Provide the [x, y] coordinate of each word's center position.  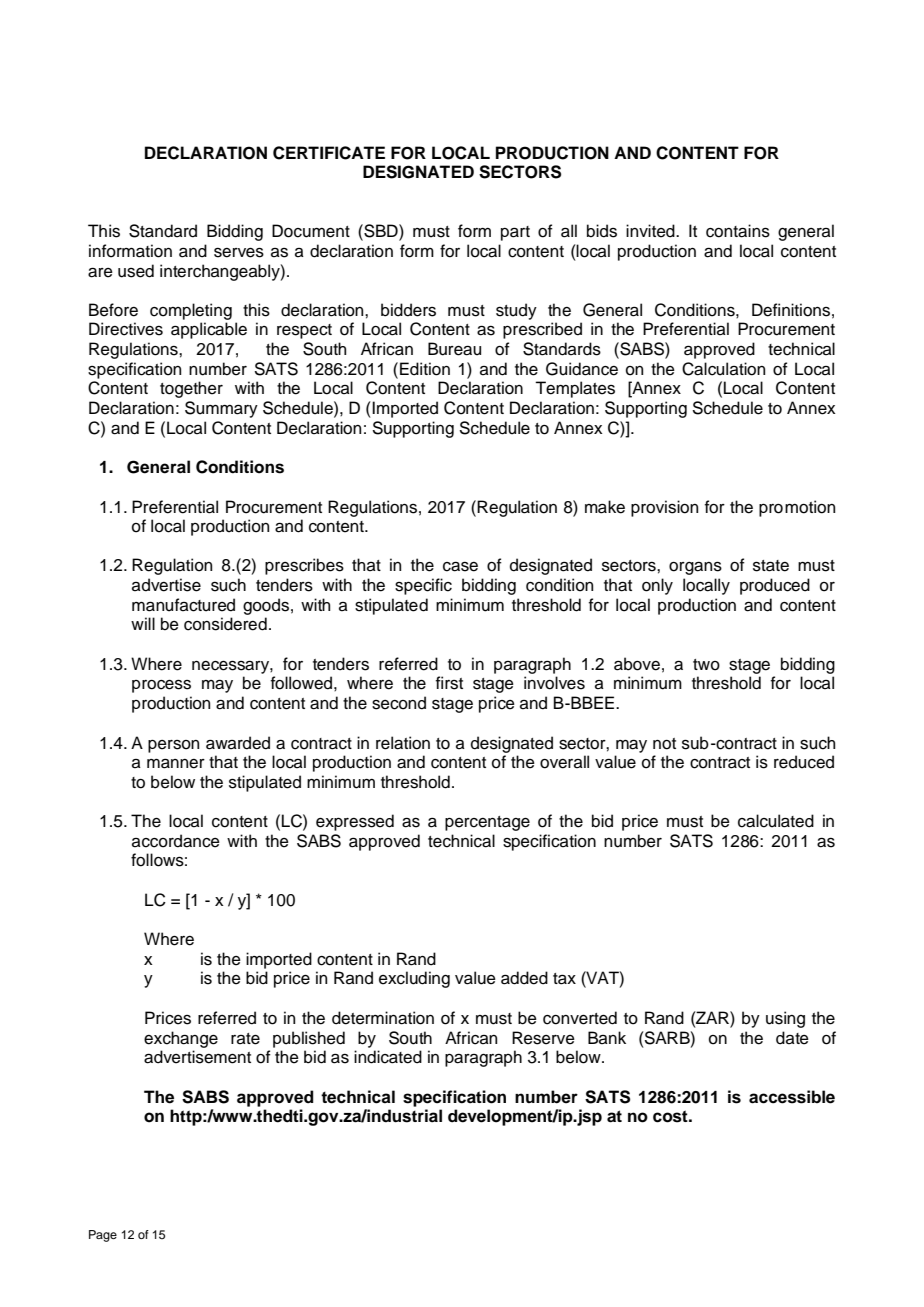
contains [738, 231]
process [161, 686]
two [706, 665]
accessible [792, 1097]
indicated [388, 1057]
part [515, 233]
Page [103, 1236]
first [449, 683]
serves [239, 252]
